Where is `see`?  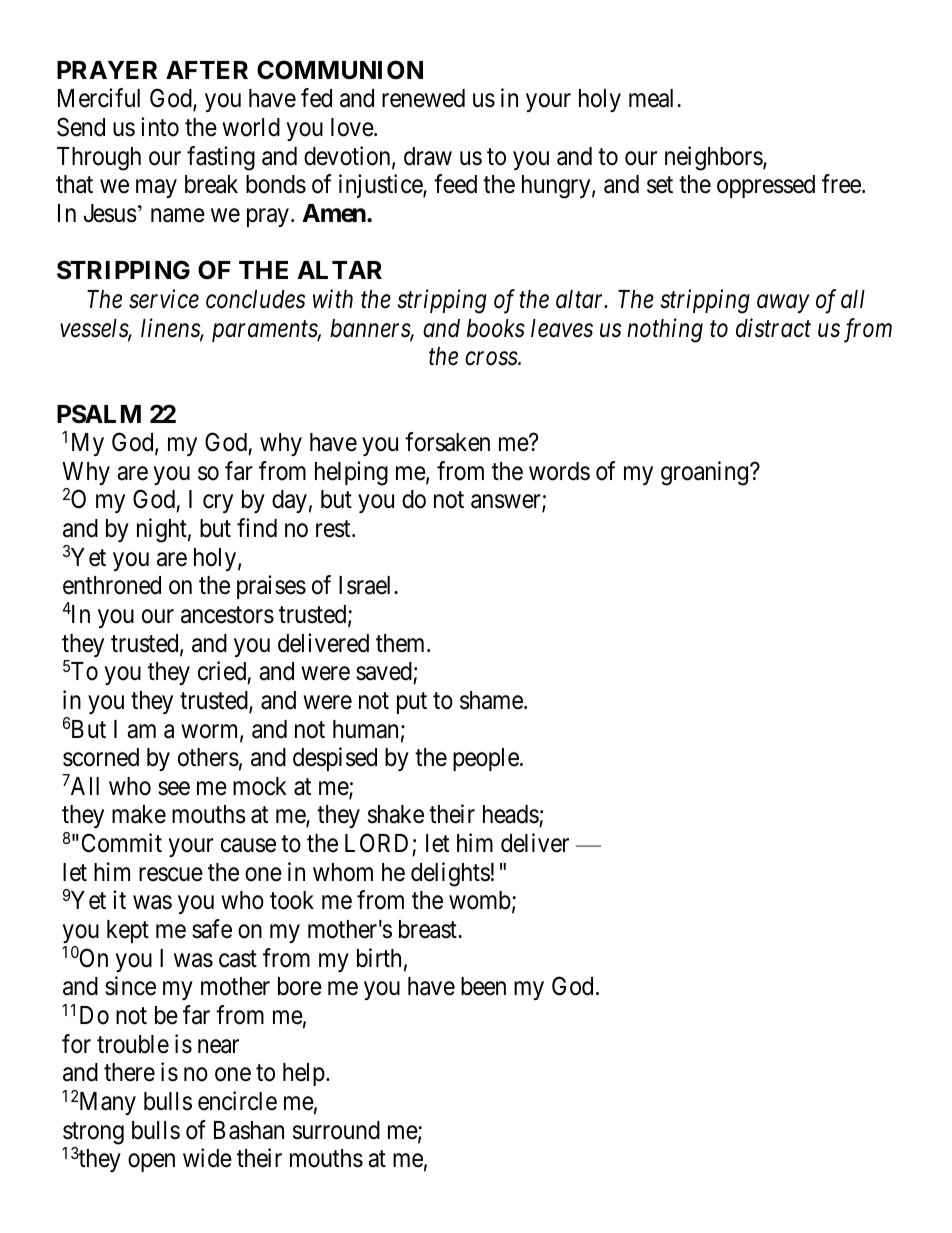 see is located at coordinates (174, 788).
